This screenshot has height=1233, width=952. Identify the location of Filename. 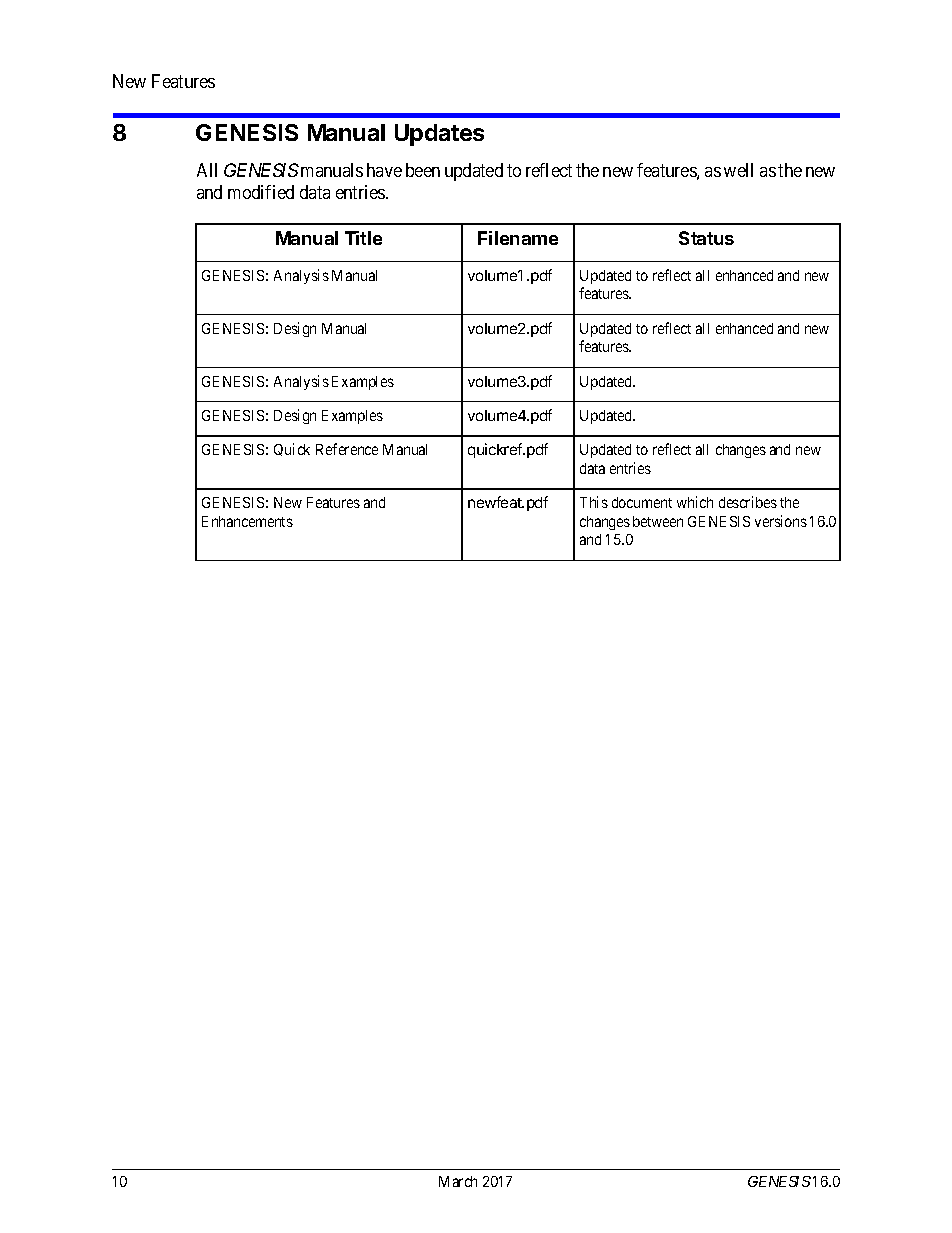
(518, 238).
